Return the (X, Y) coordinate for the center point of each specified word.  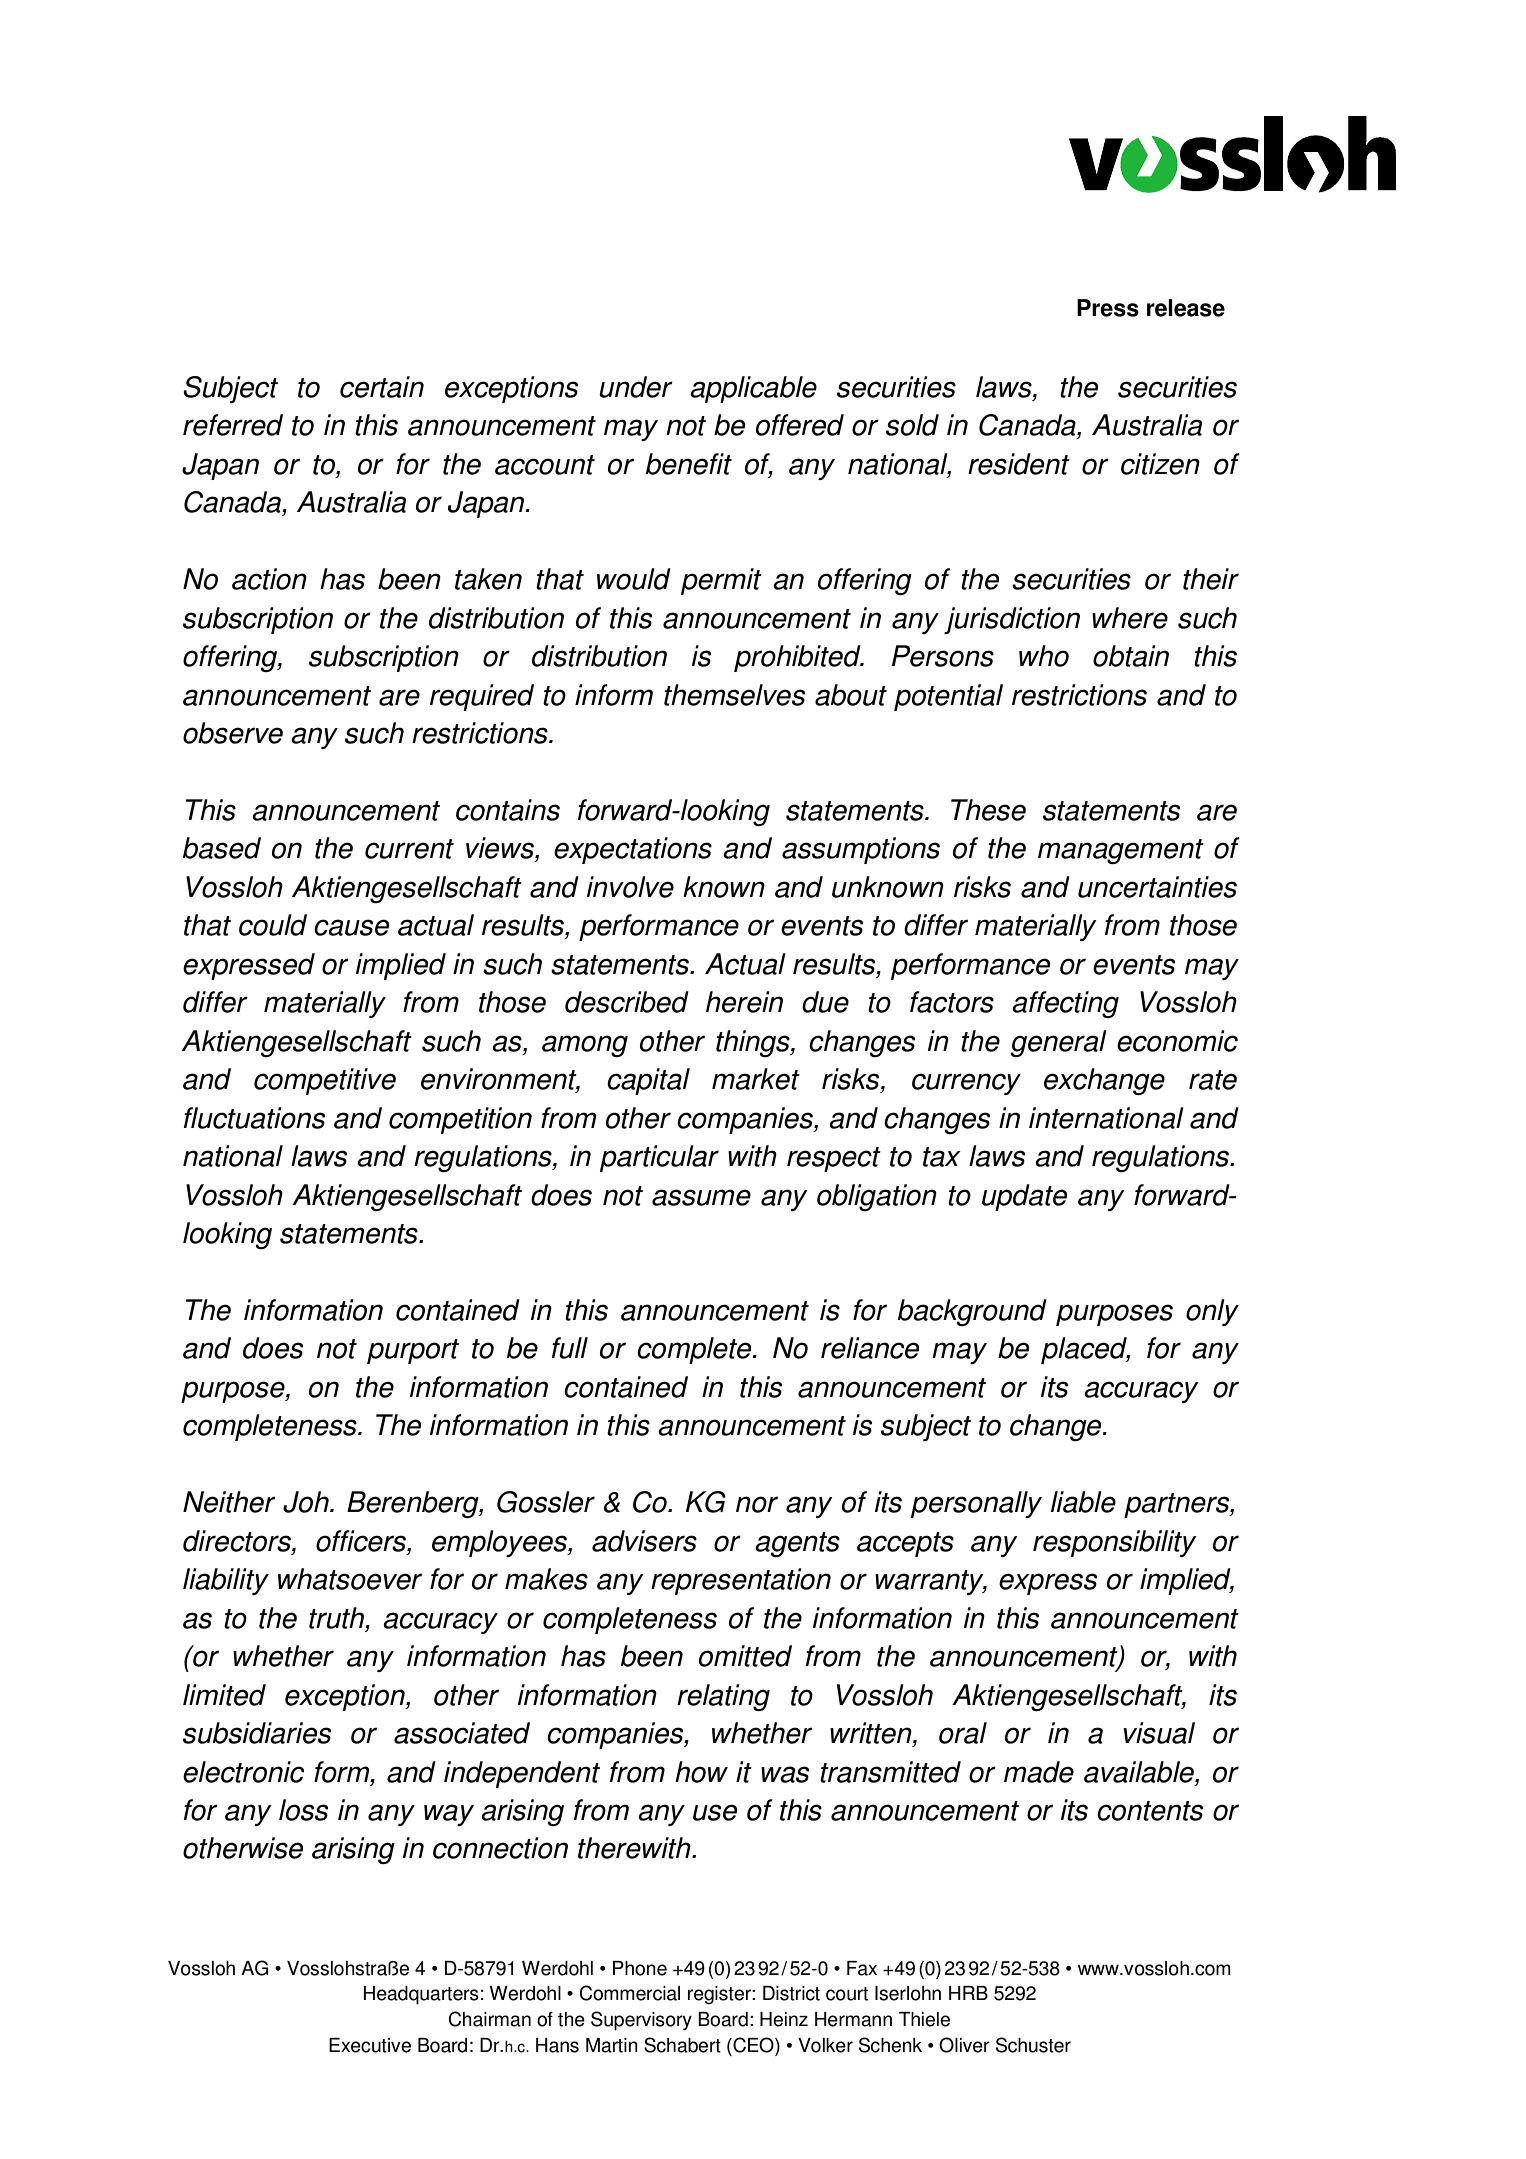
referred (233, 425)
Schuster (1033, 2045)
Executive (370, 2045)
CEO (753, 2046)
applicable (753, 389)
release (1186, 308)
